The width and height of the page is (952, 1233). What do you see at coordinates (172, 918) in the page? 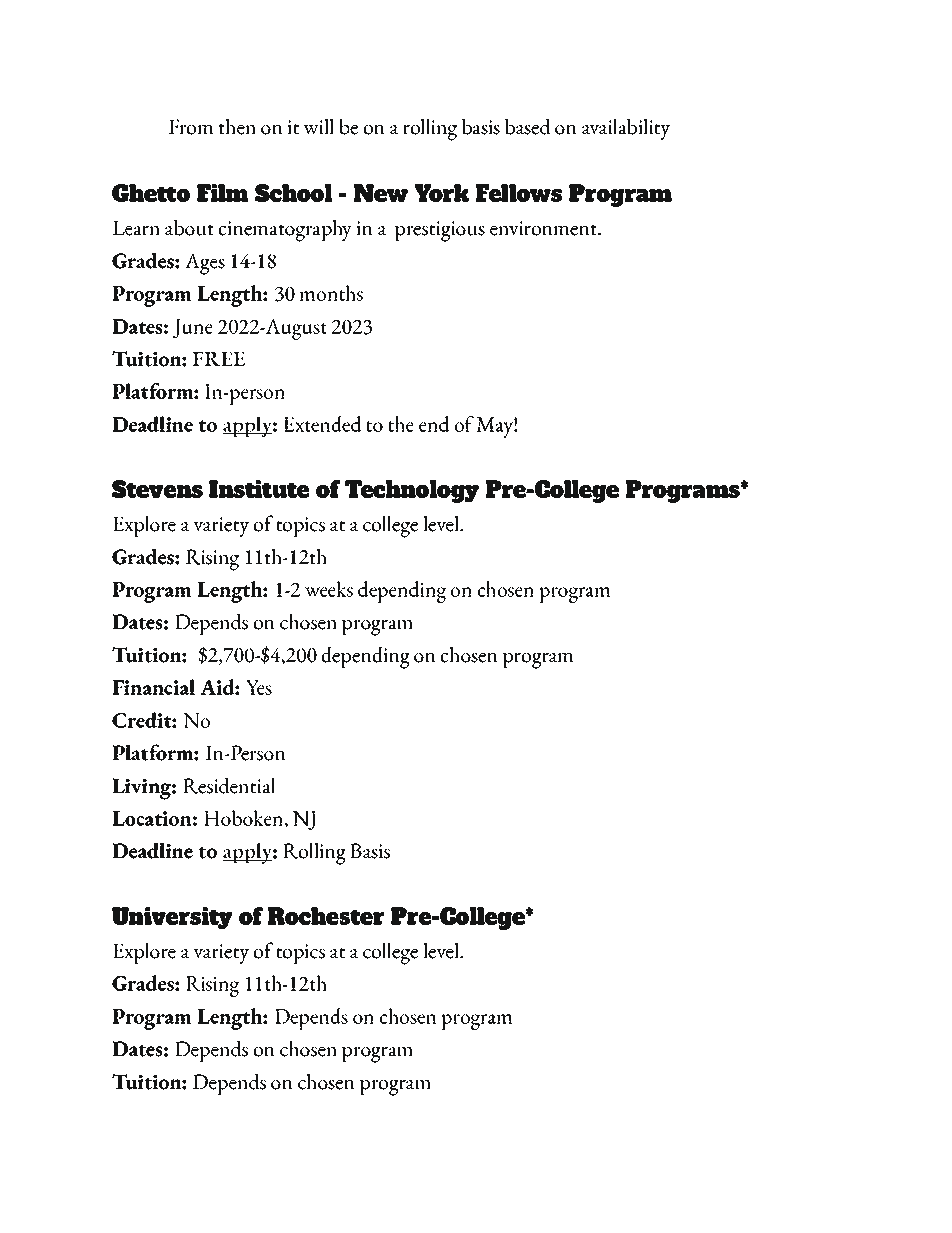
I see `University` at bounding box center [172, 918].
